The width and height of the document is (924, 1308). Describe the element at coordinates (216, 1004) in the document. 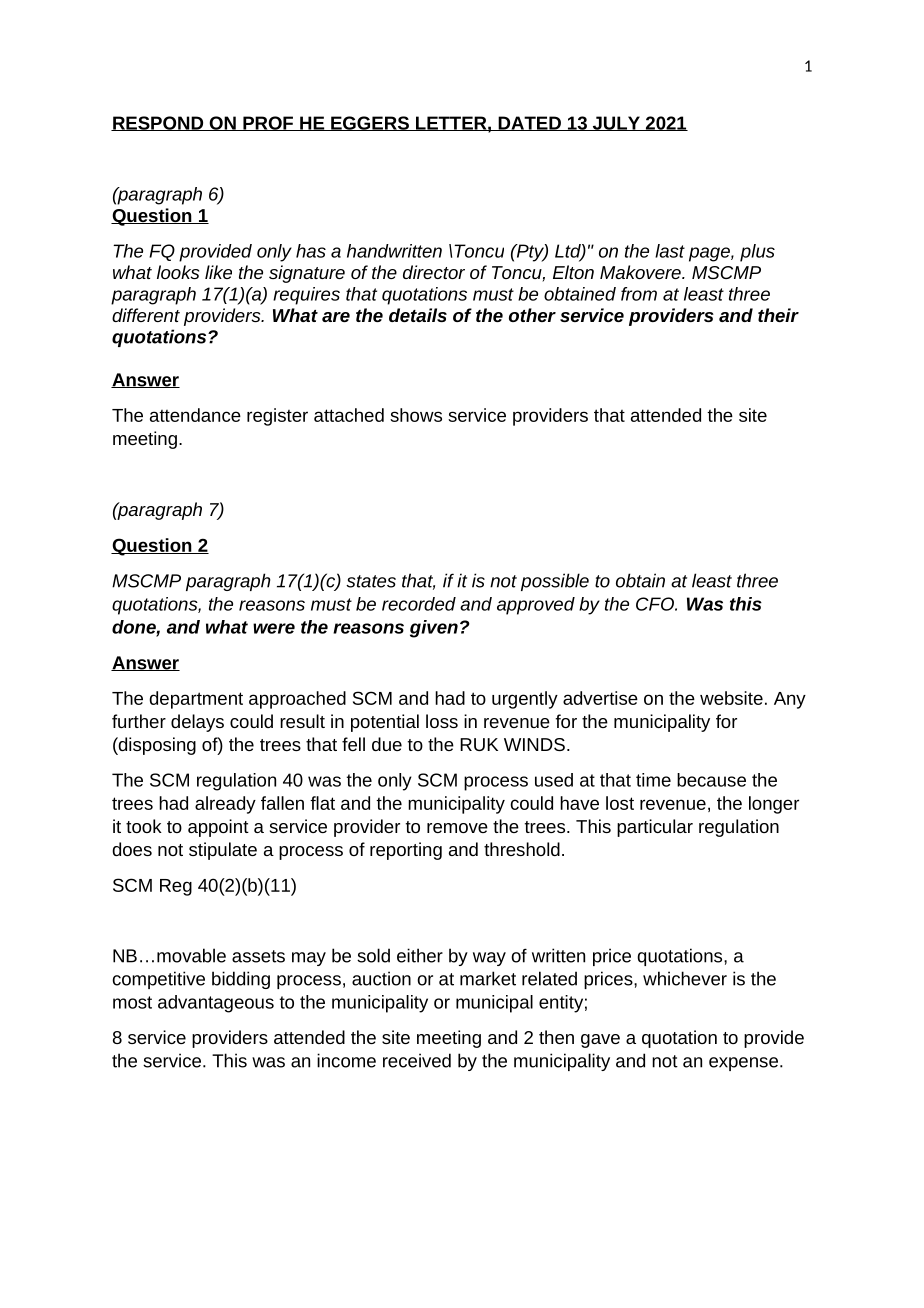

I see `advantageous` at that location.
